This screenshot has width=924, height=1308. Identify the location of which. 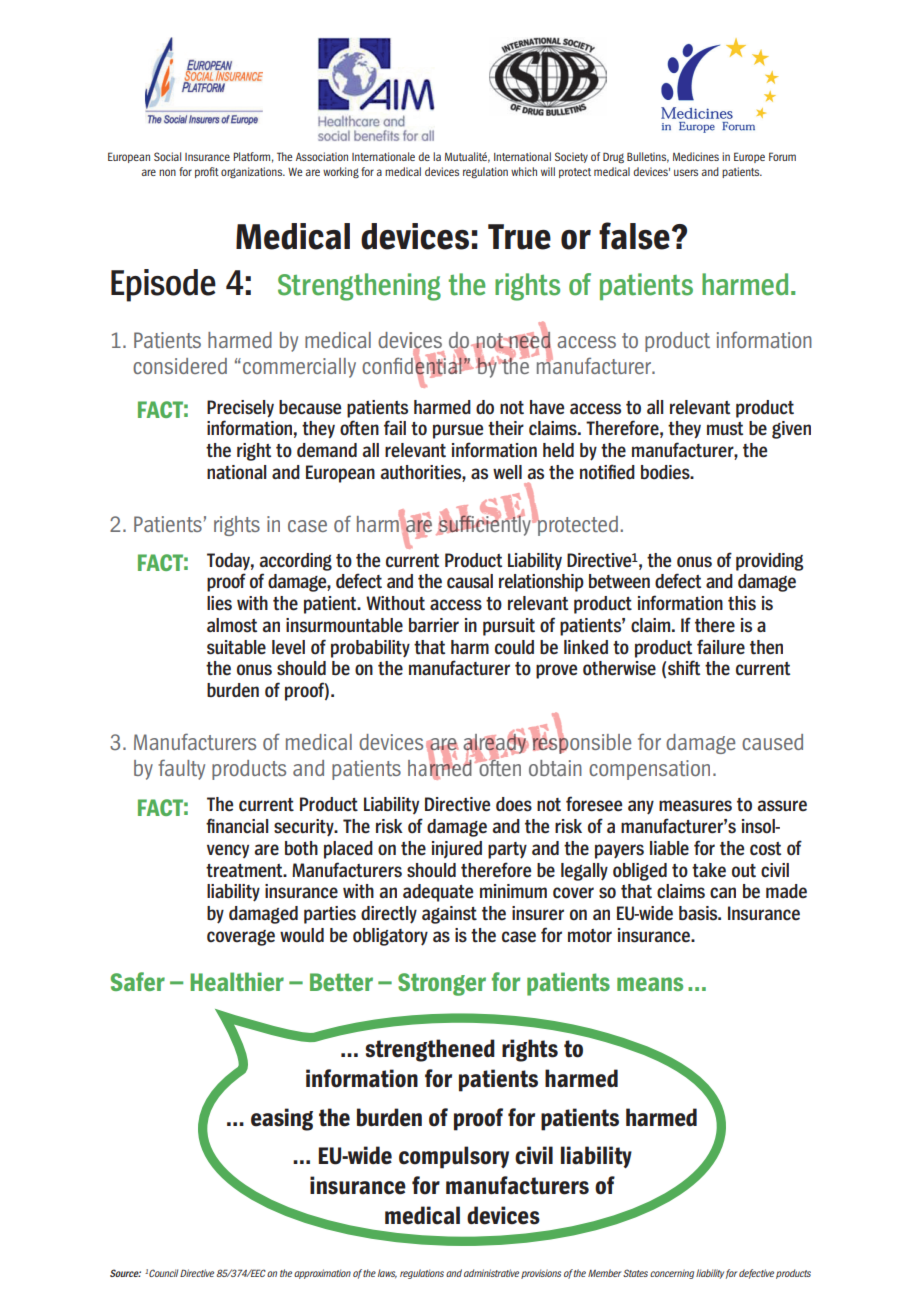
(524, 171).
